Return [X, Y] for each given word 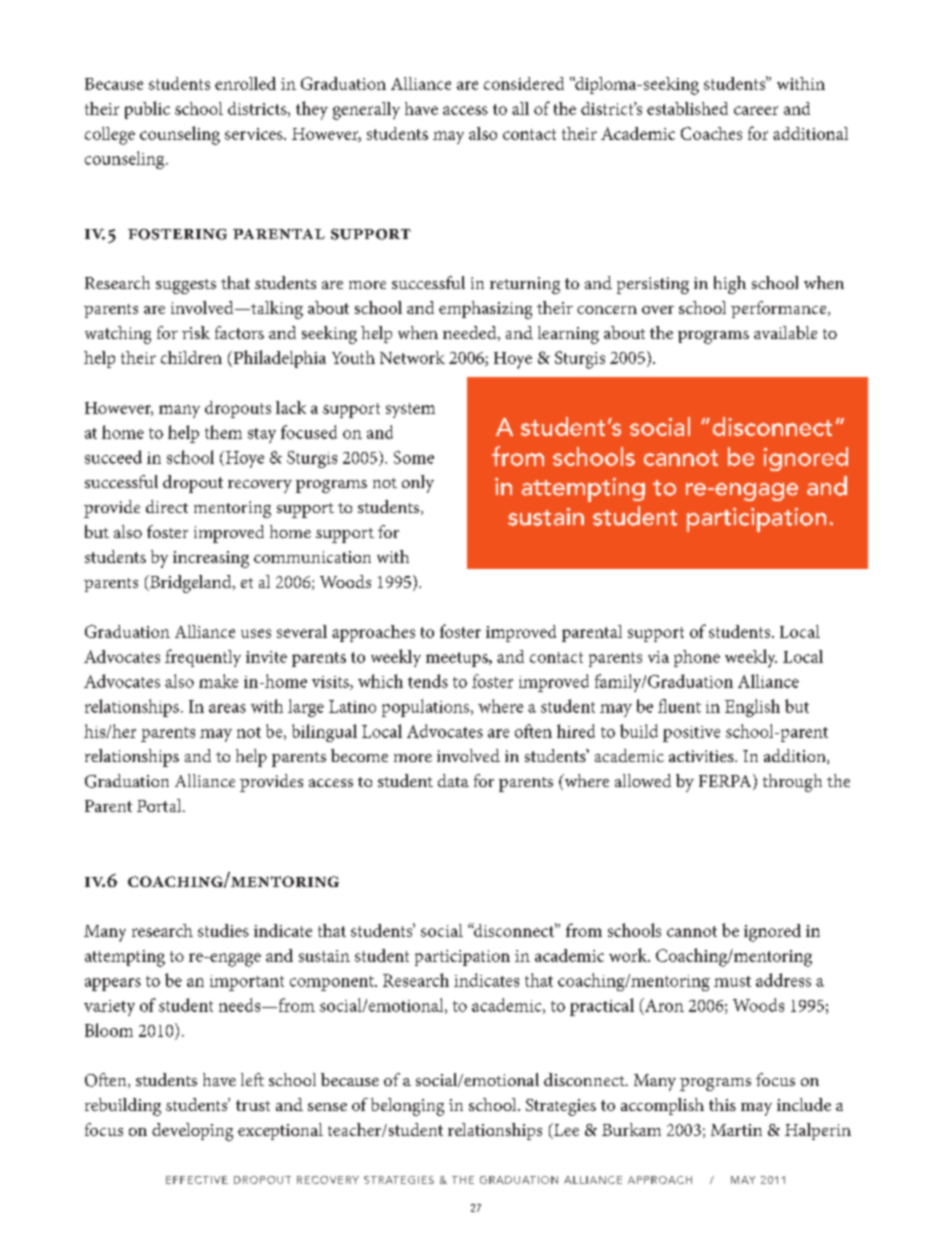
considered [524, 83]
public [147, 110]
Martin [736, 1130]
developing [192, 1132]
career [756, 110]
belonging [407, 1107]
